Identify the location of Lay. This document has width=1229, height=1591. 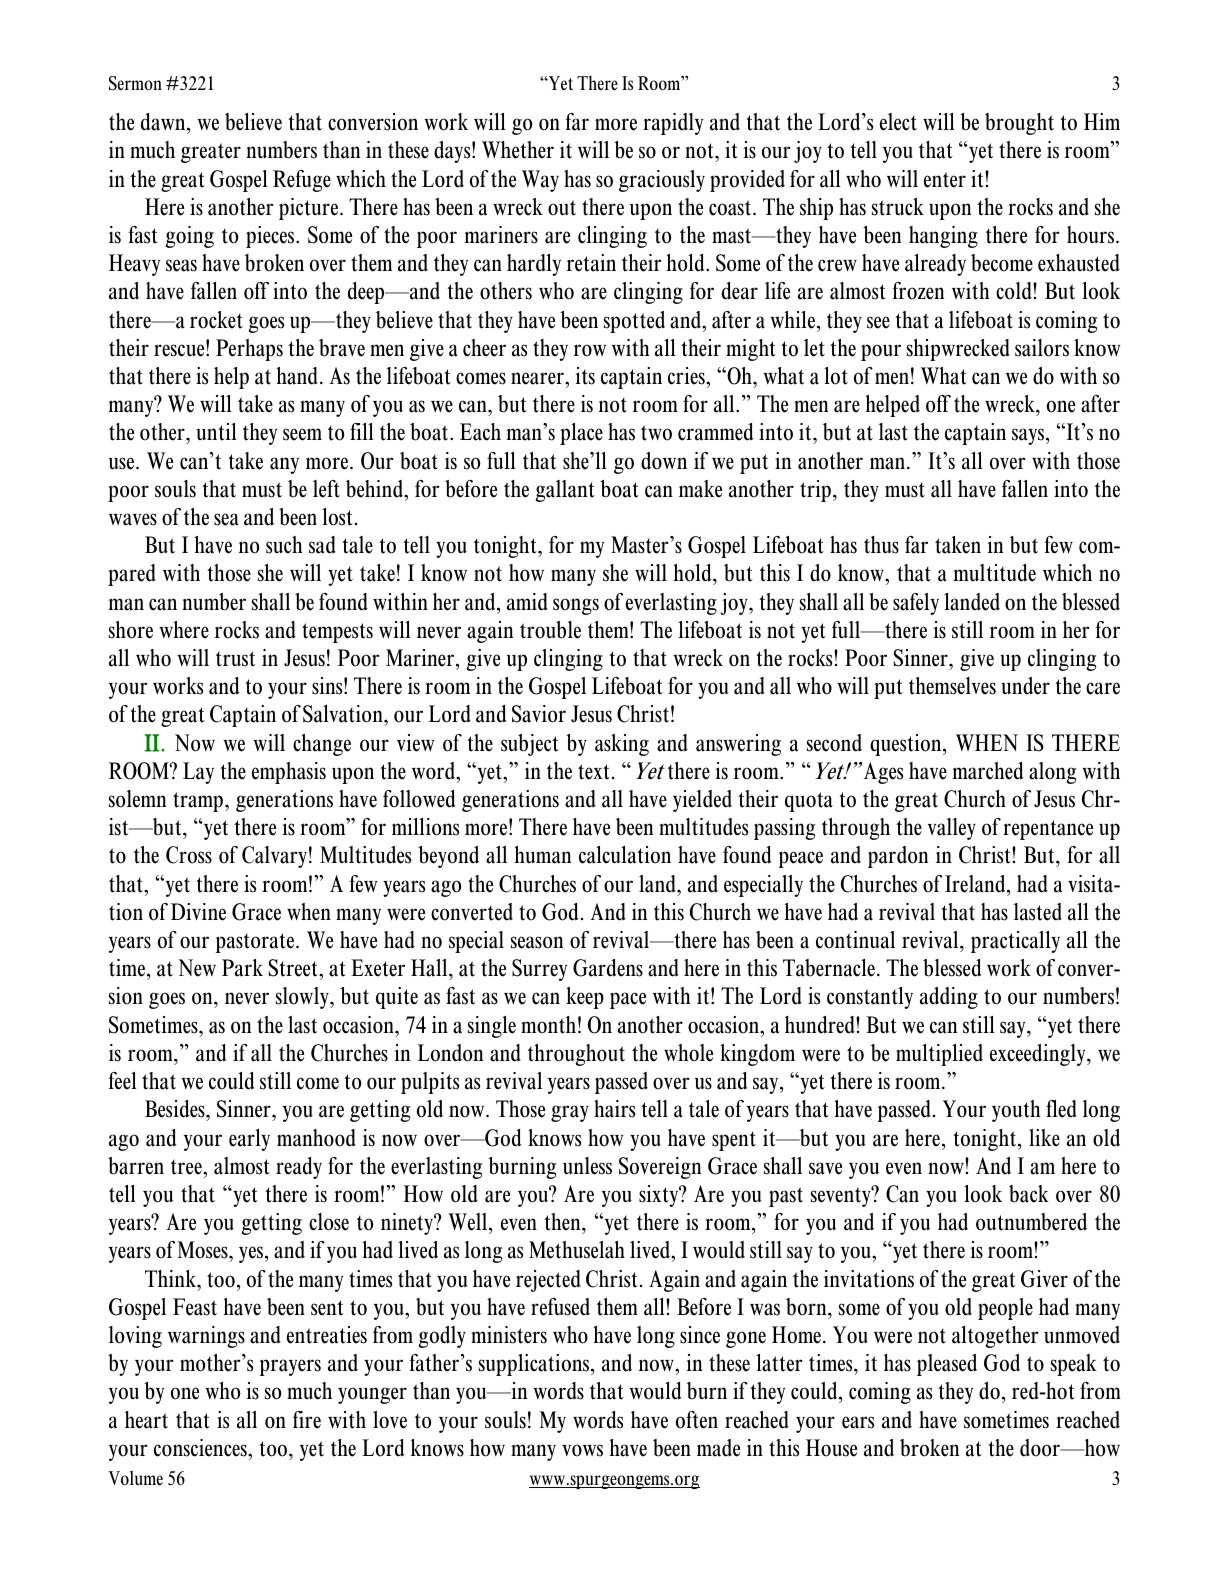
(198, 773).
